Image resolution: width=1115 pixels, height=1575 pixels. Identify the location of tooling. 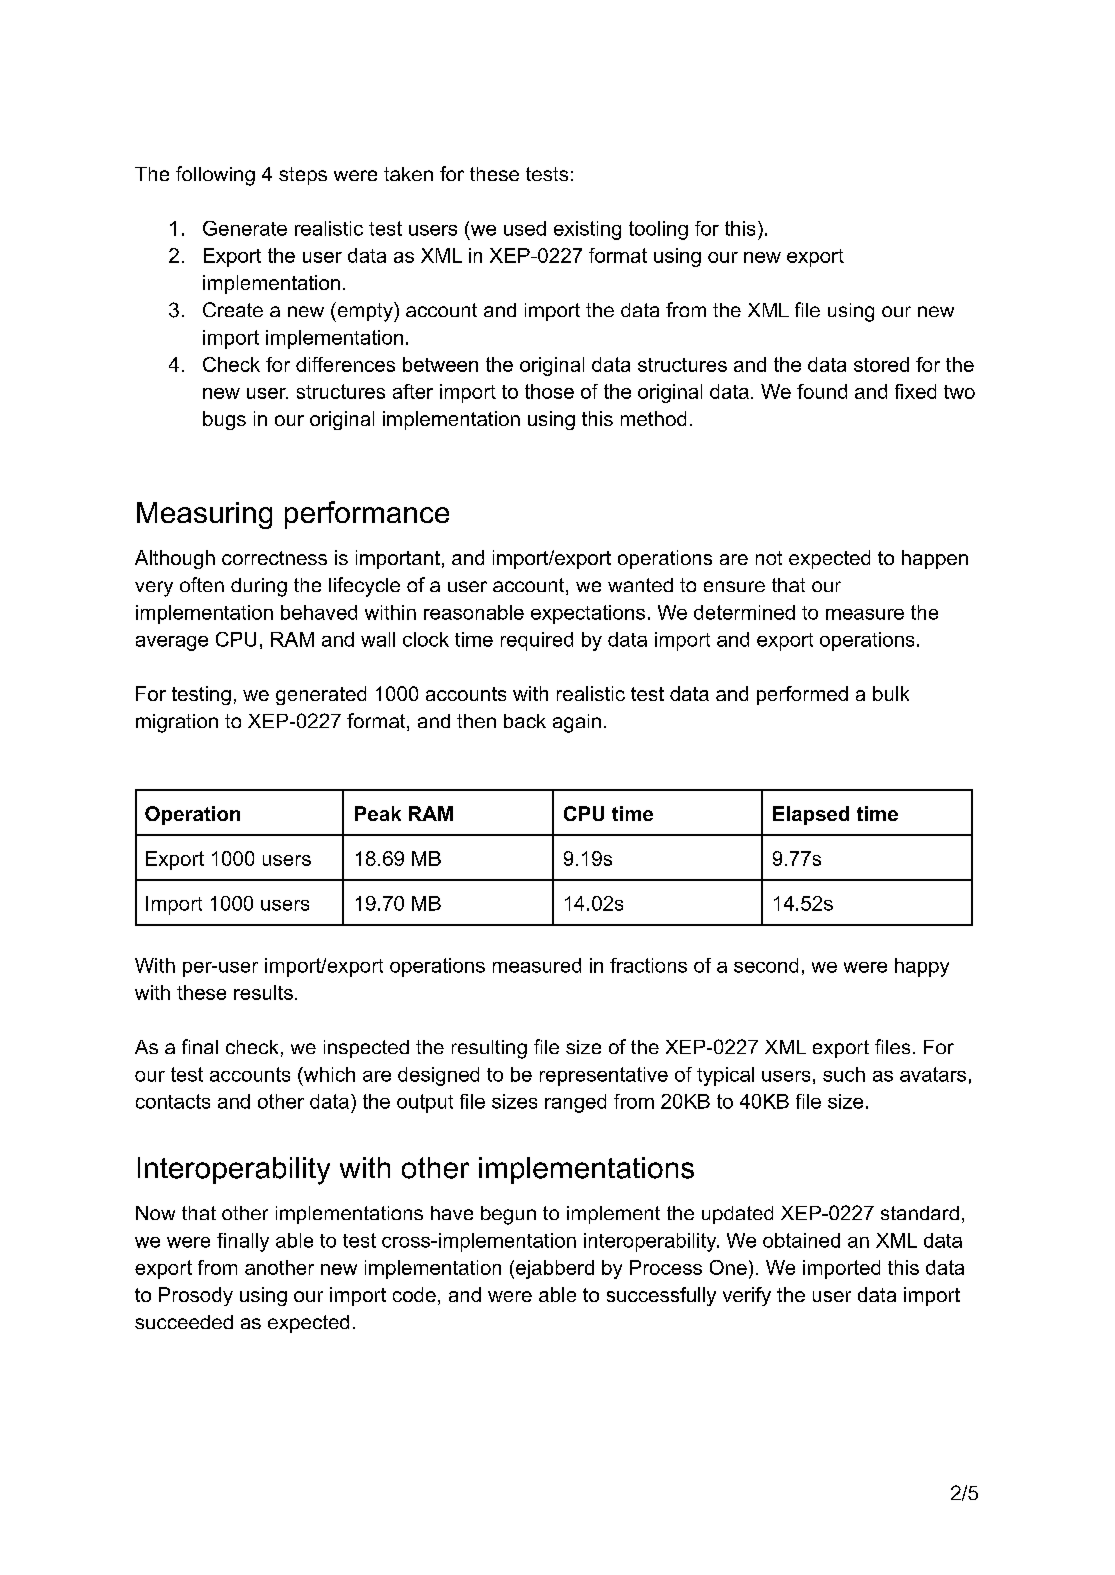
(658, 230).
